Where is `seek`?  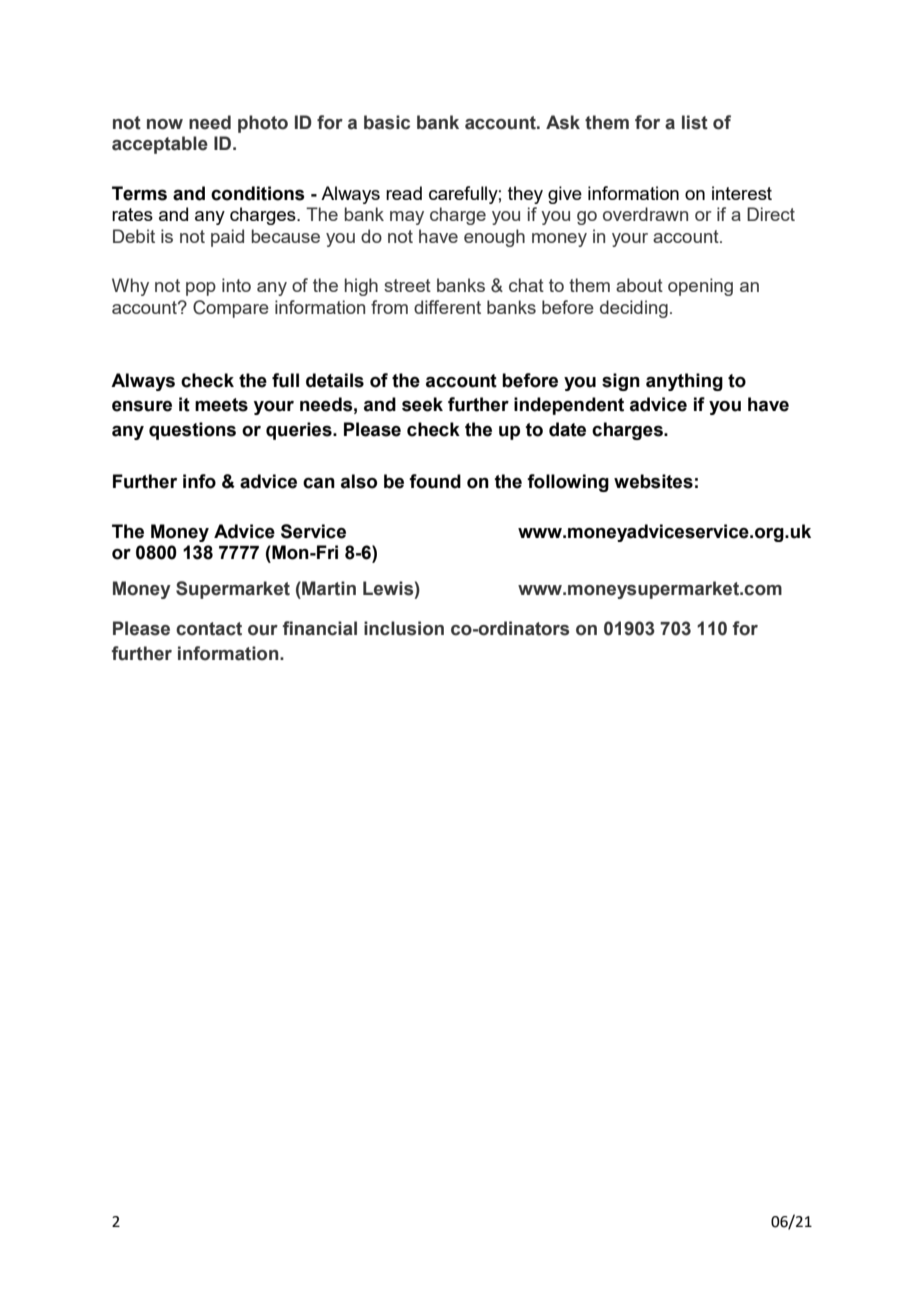 seek is located at coordinates (422, 404).
